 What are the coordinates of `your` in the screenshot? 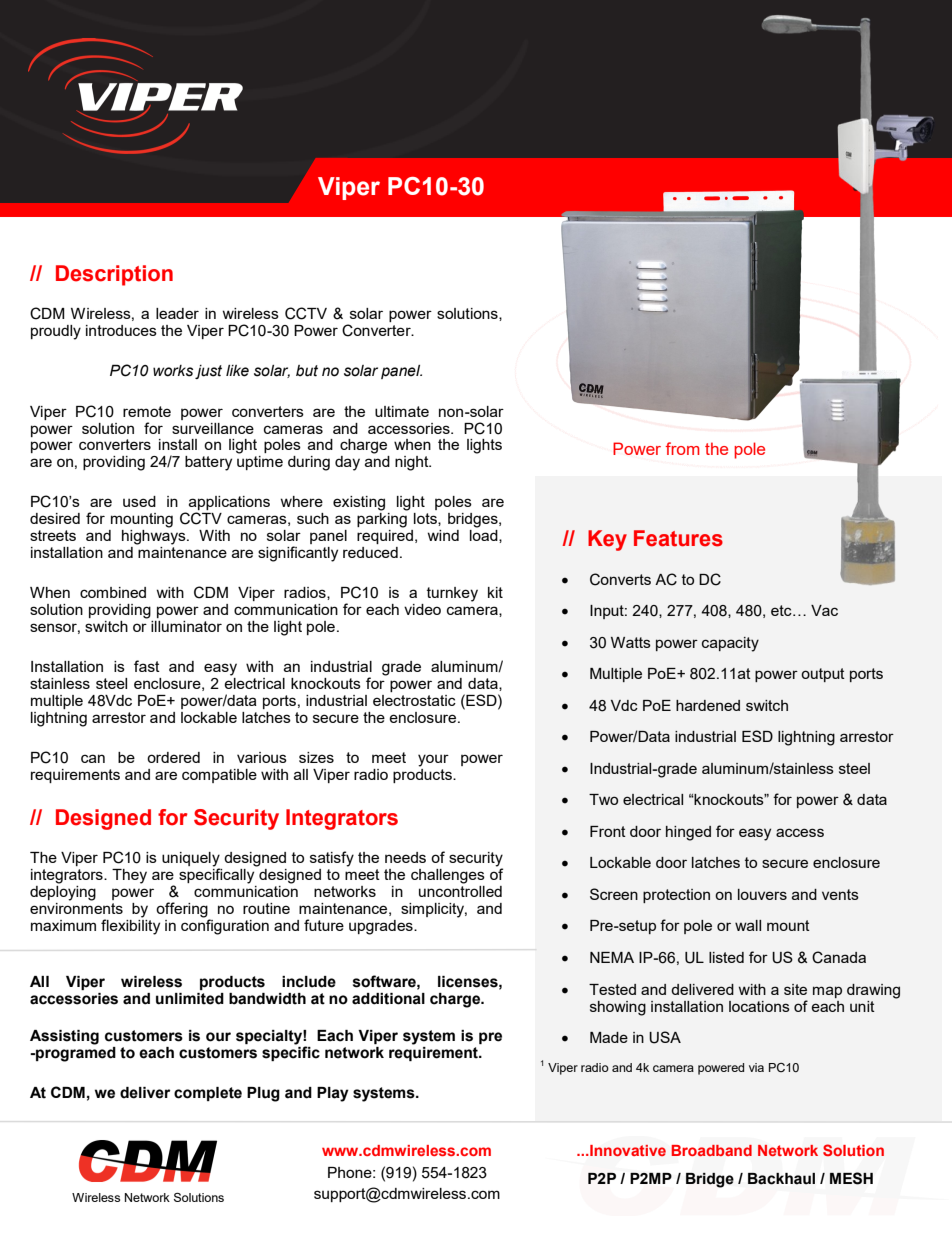 It's located at (433, 760).
